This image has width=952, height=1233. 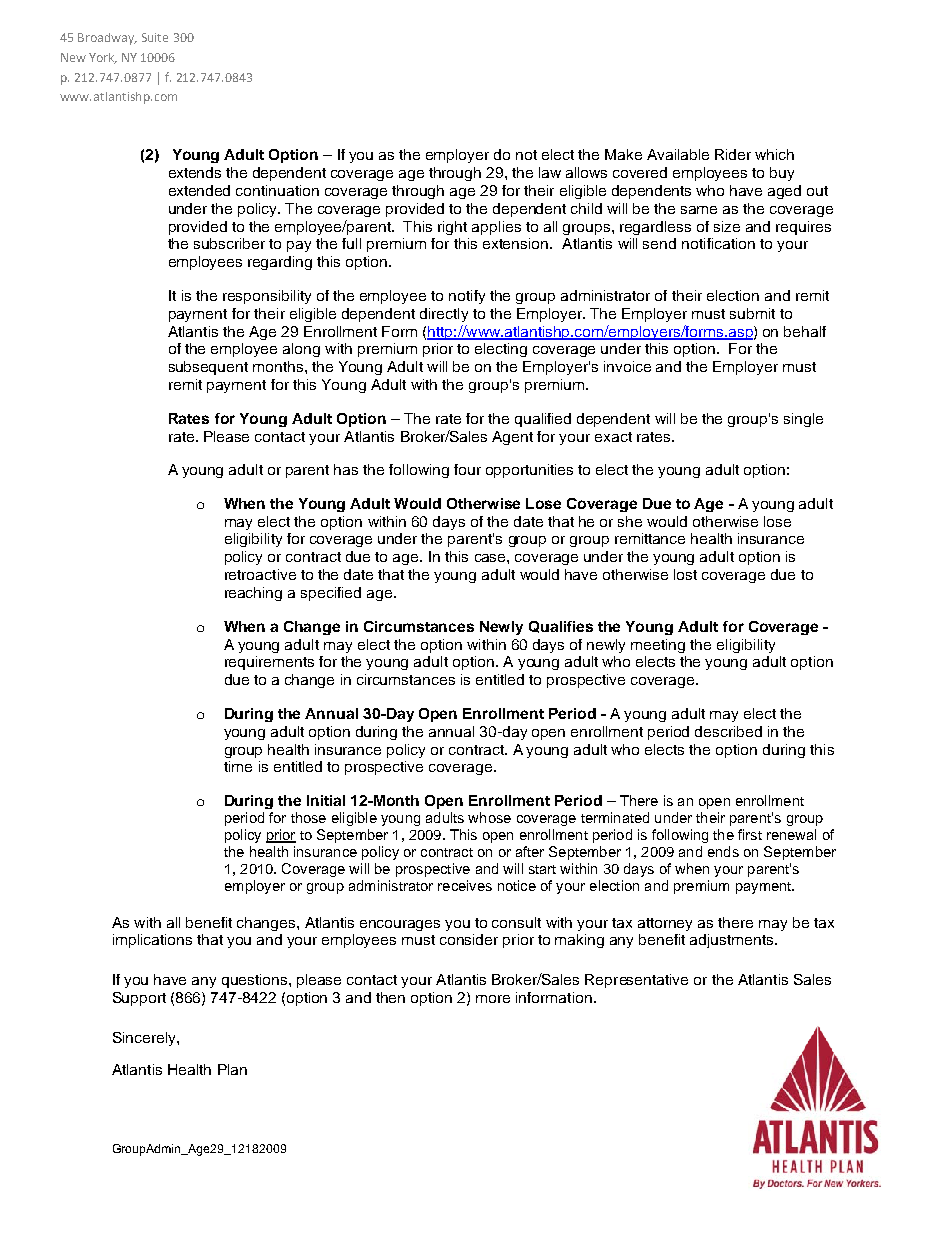 I want to click on time, so click(x=238, y=766).
